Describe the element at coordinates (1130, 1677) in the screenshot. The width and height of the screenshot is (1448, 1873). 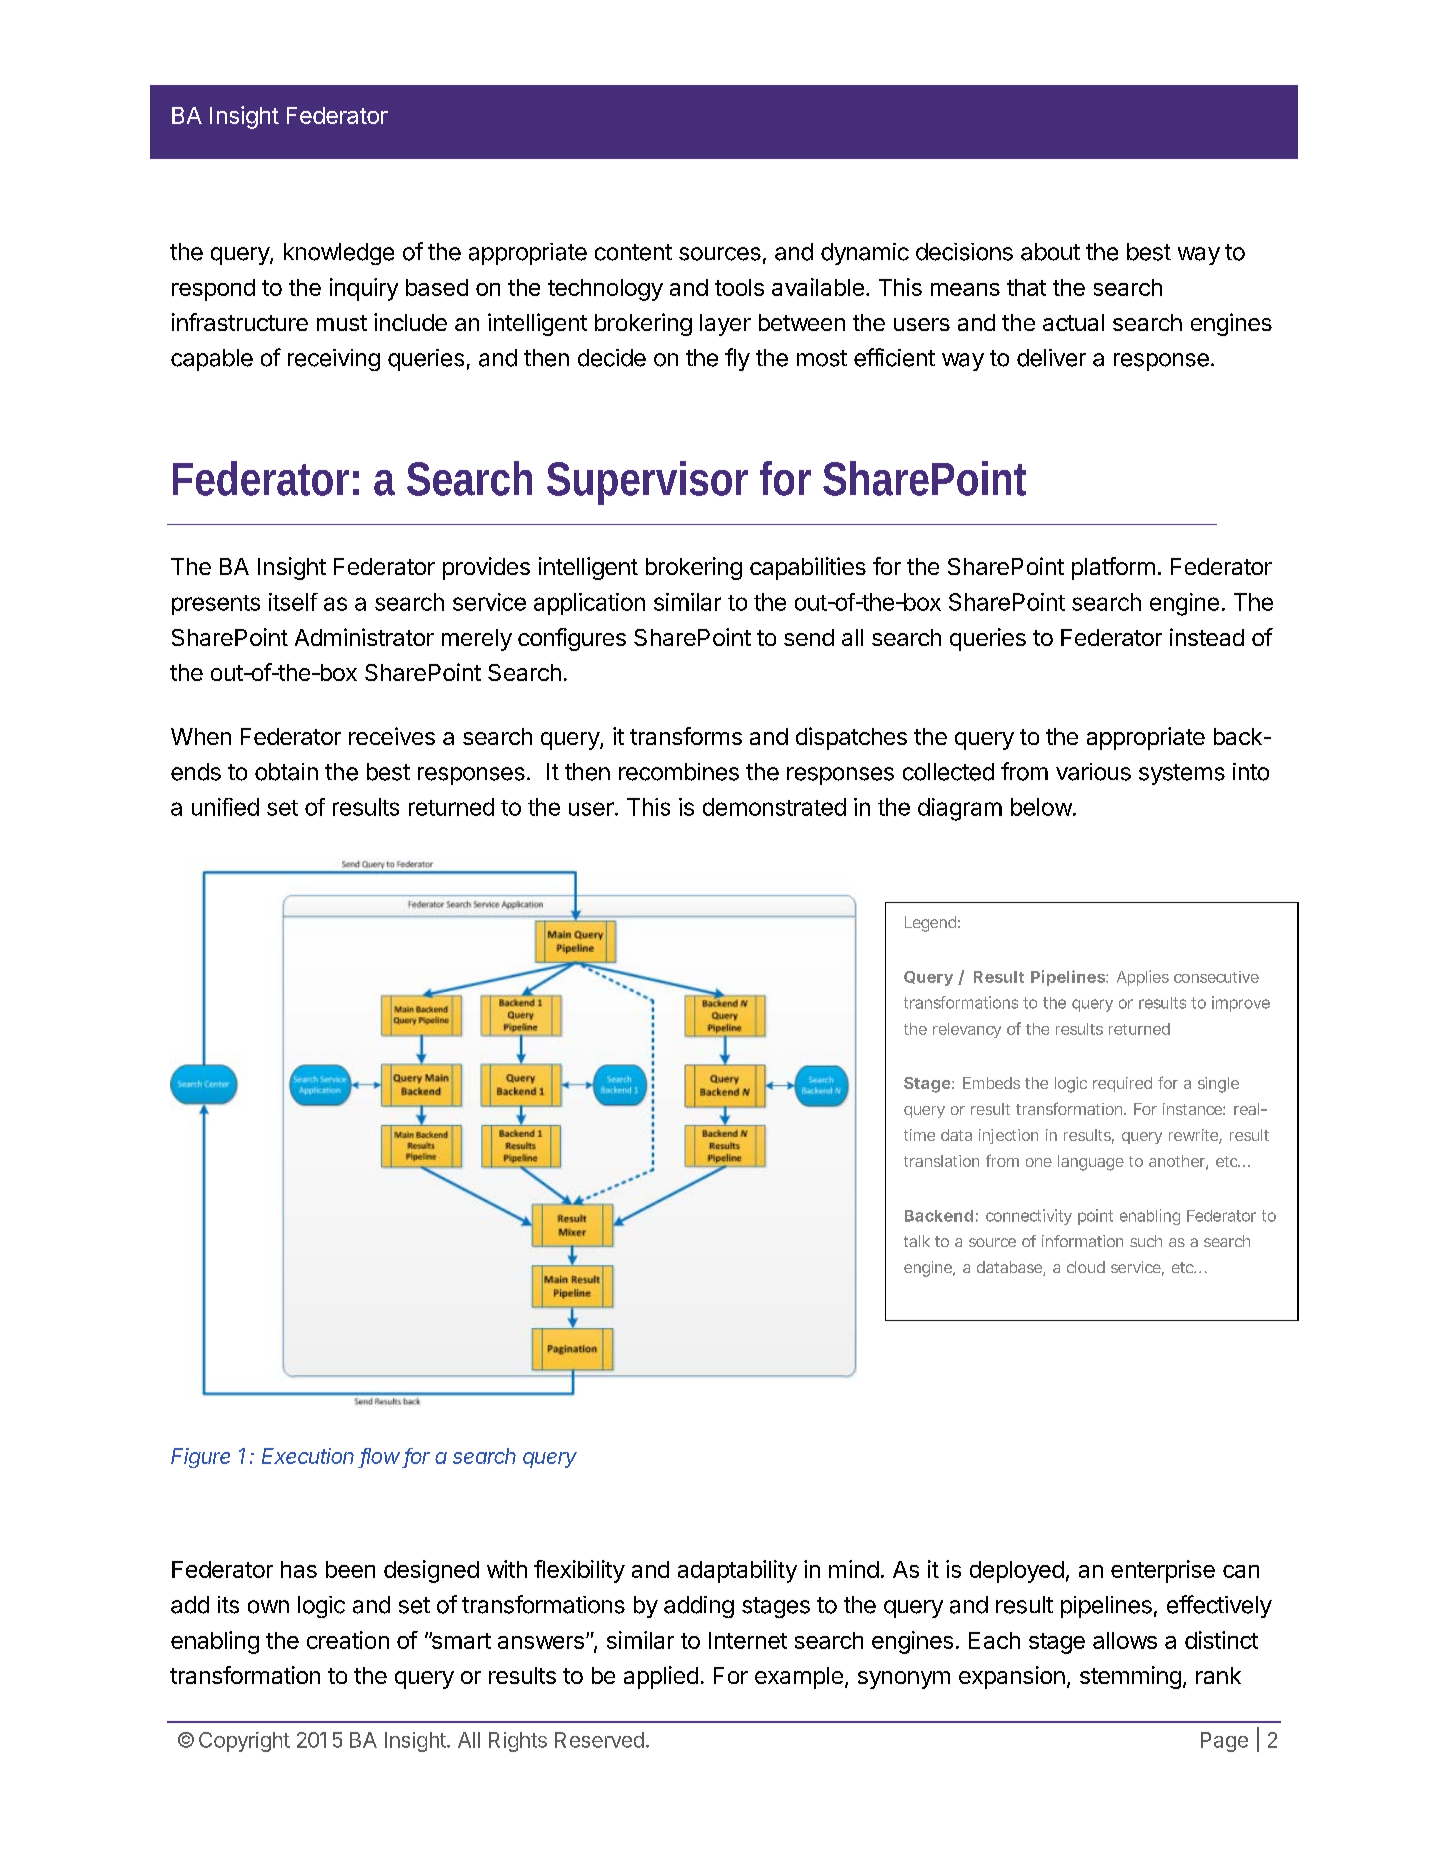
I see `stemming` at that location.
